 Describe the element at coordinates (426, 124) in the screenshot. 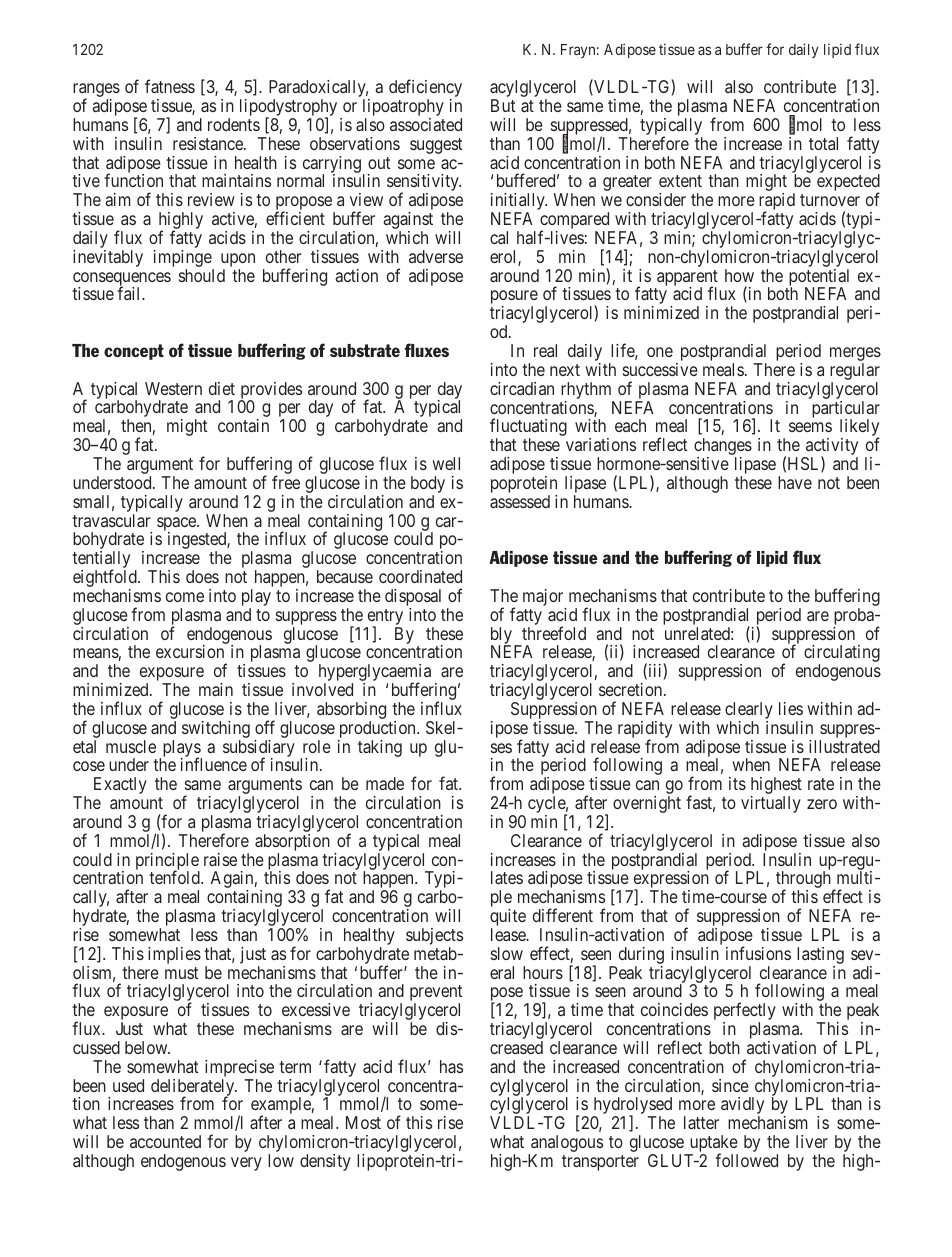

I see `associated` at that location.
